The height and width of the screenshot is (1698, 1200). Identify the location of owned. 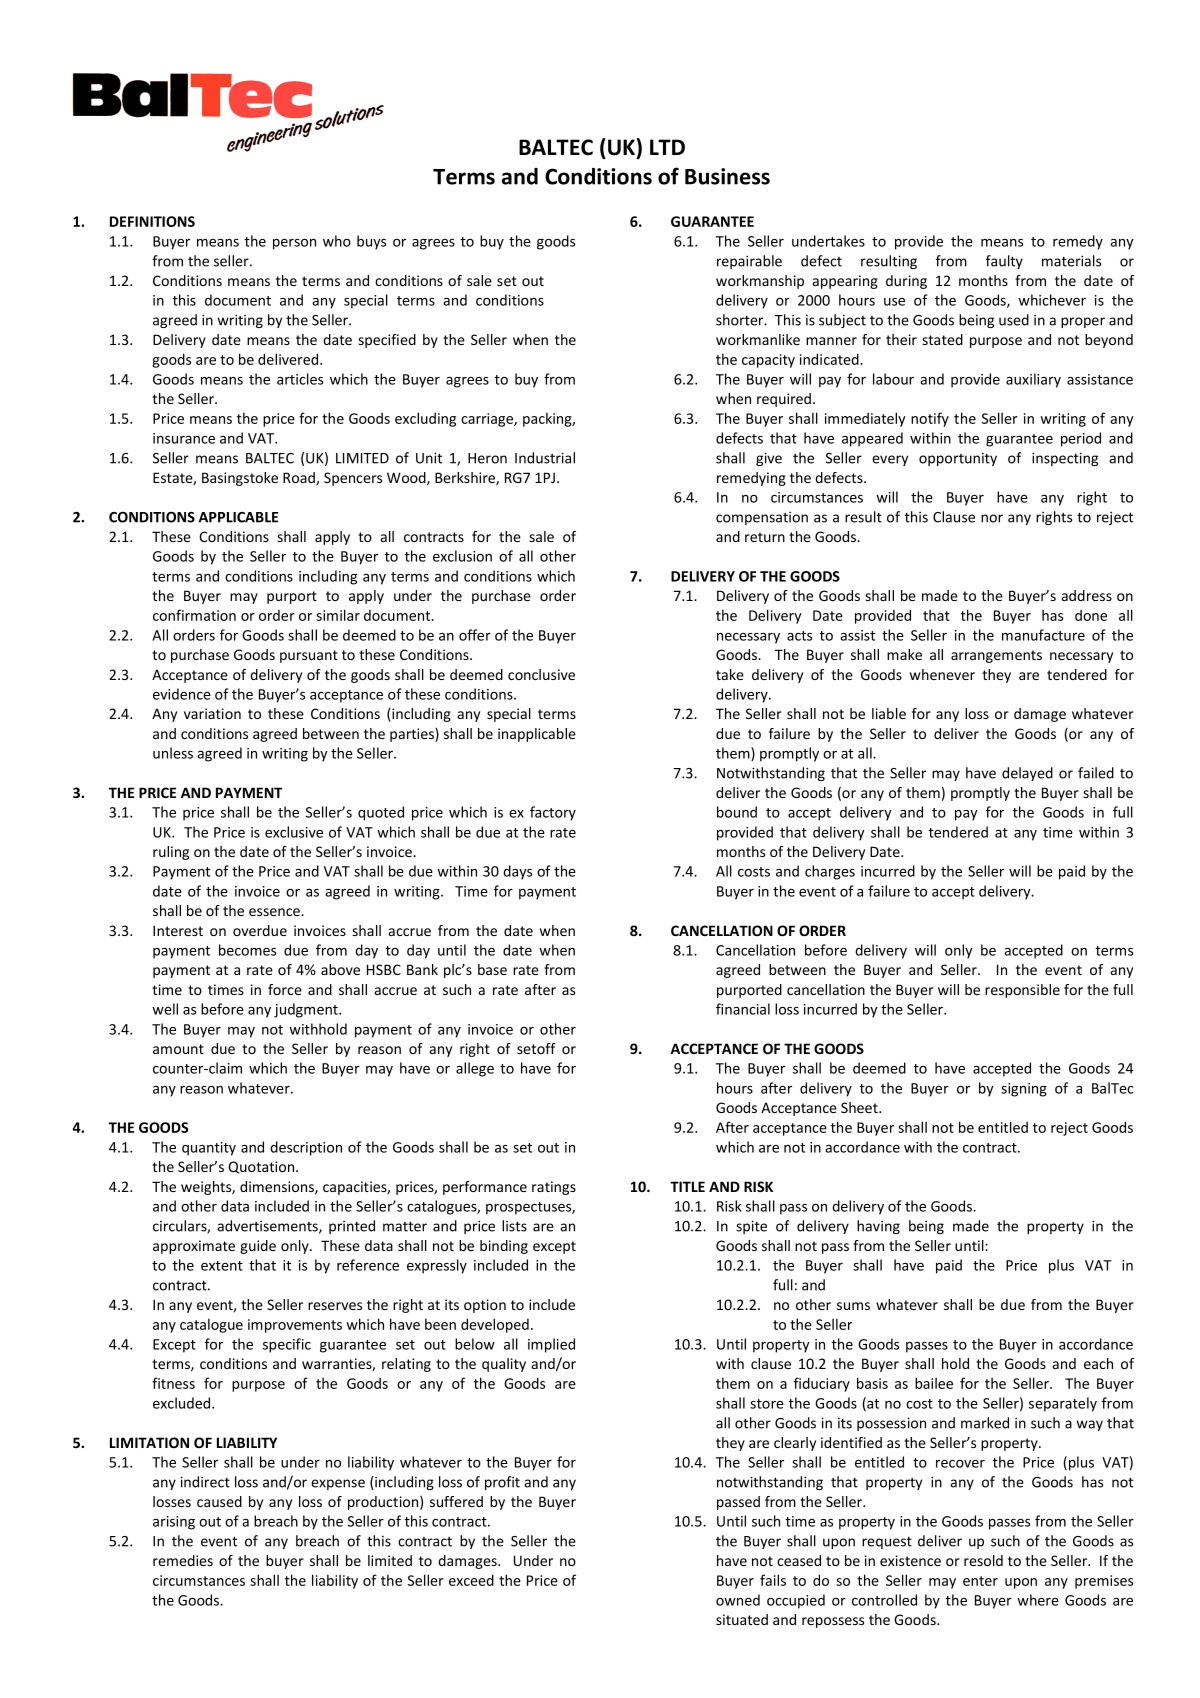
(738, 1600).
